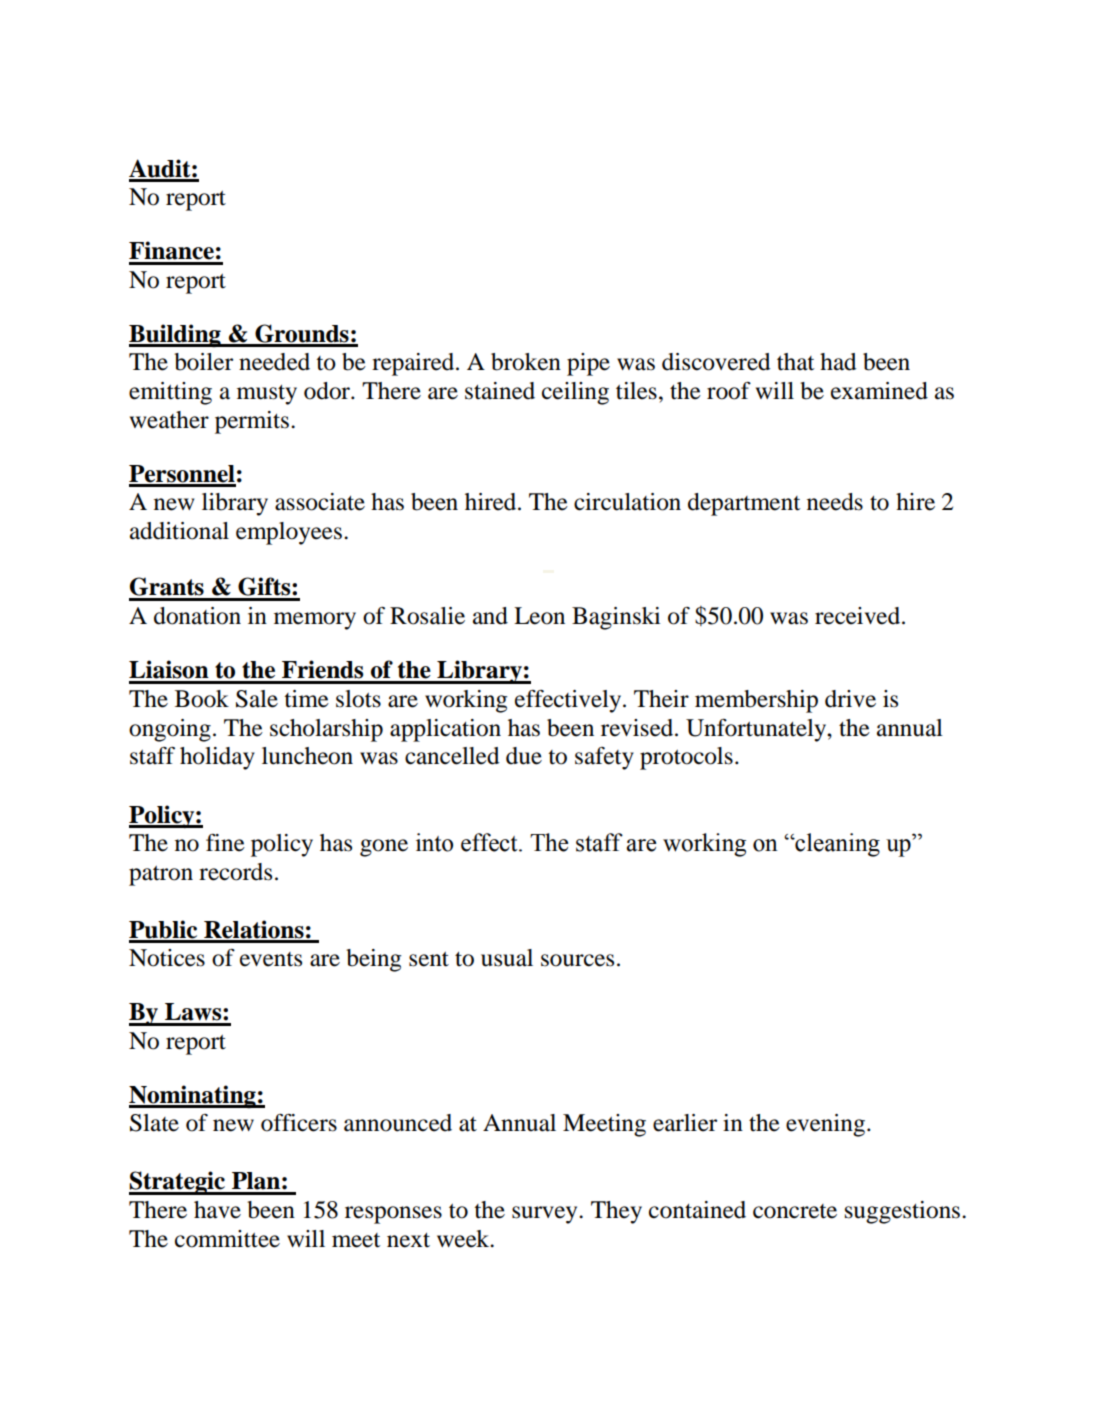 Image resolution: width=1097 pixels, height=1419 pixels. I want to click on have, so click(217, 1210).
